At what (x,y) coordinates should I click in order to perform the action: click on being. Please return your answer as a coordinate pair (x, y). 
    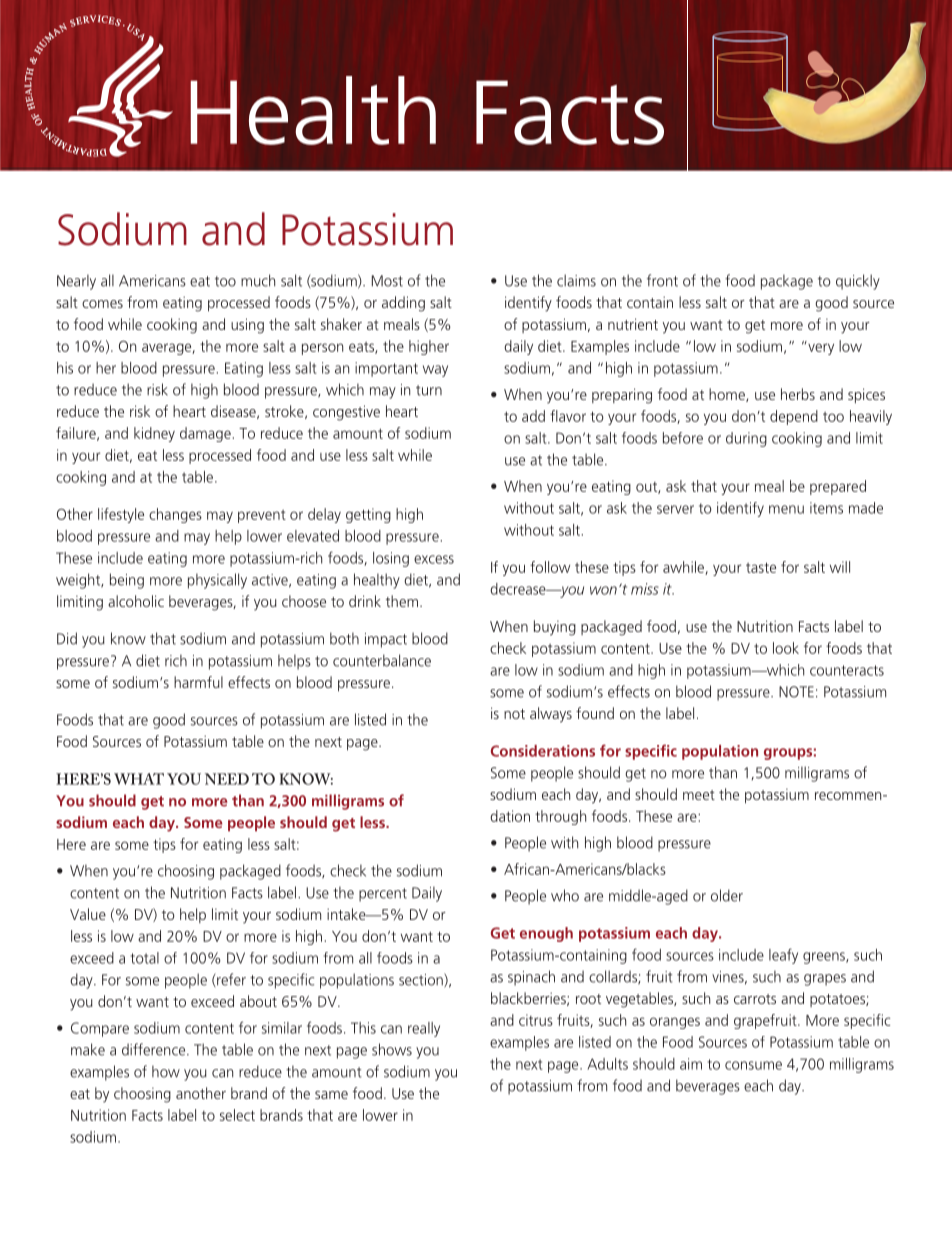
    Looking at the image, I should click on (127, 581).
